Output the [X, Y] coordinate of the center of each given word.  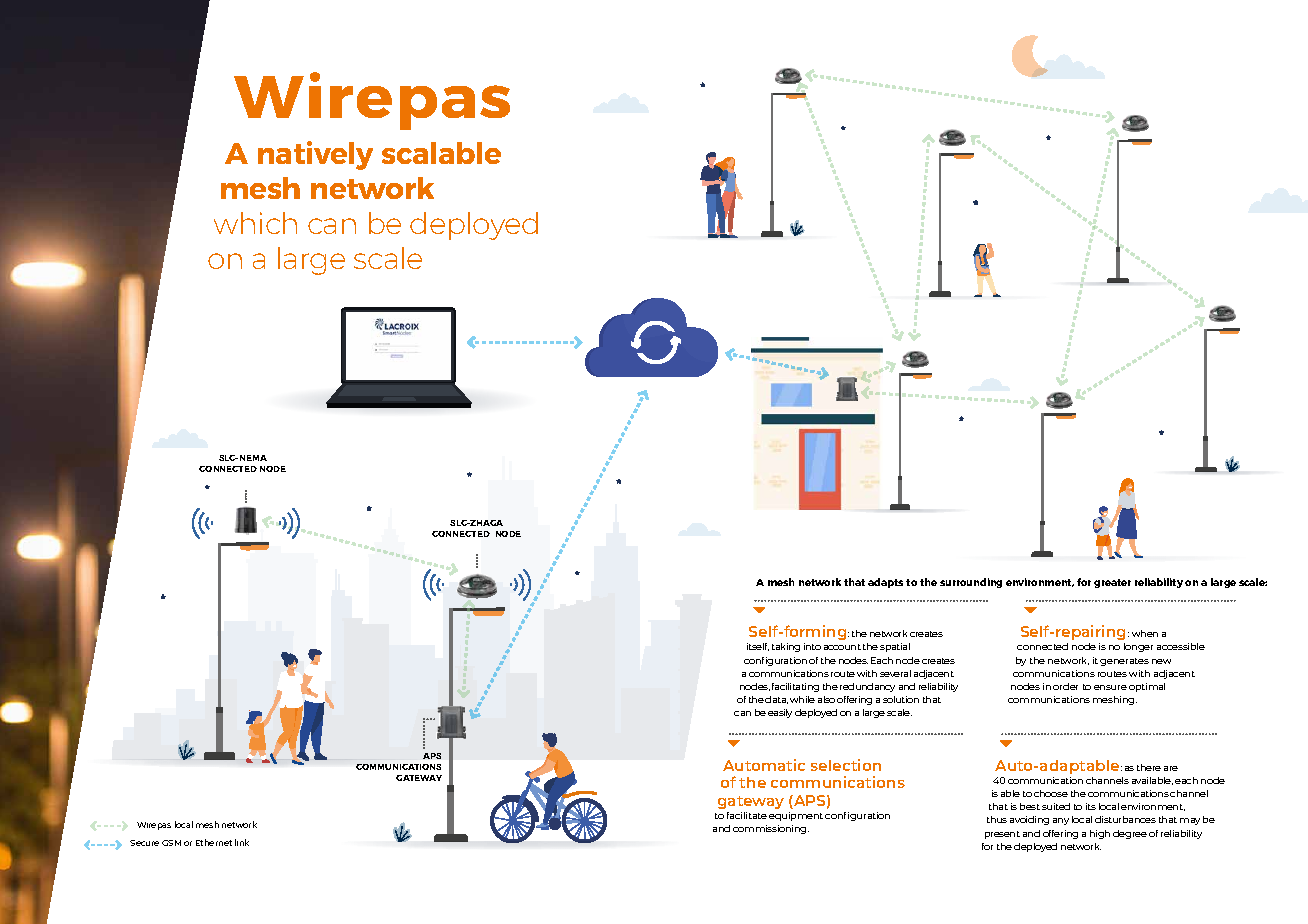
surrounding [971, 583]
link [242, 842]
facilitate [747, 815]
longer [1138, 647]
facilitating [795, 687]
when [1145, 633]
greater [1112, 583]
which [255, 223]
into [812, 646]
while [802, 699]
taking [786, 647]
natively [315, 155]
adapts [885, 583]
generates [1124, 662]
